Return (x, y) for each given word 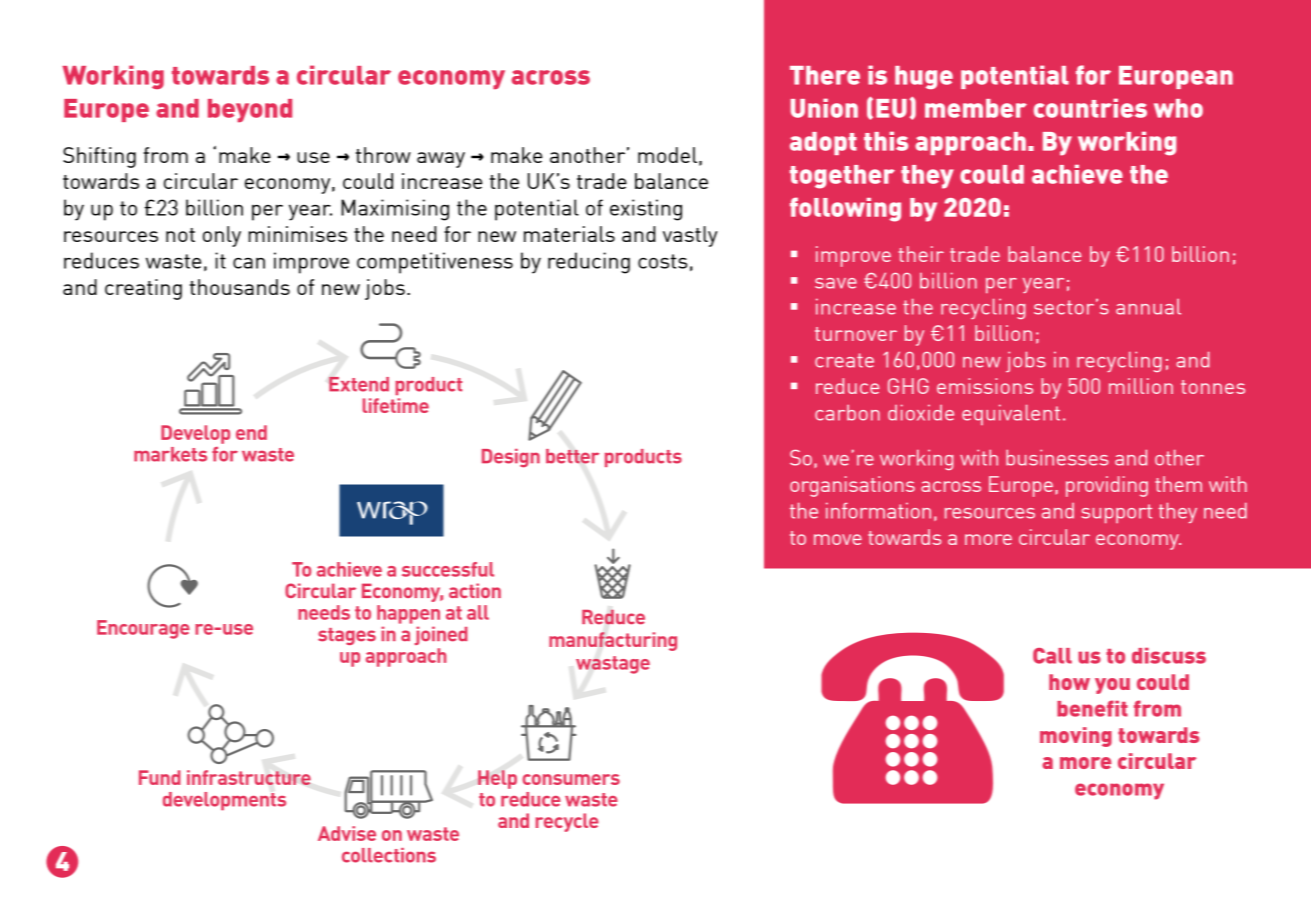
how (1069, 682)
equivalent (1011, 415)
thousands (240, 287)
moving (1076, 737)
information (878, 511)
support (1117, 513)
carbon (847, 413)
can (249, 263)
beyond (250, 111)
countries (1090, 108)
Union (824, 108)
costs (662, 261)
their (921, 254)
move (838, 539)
